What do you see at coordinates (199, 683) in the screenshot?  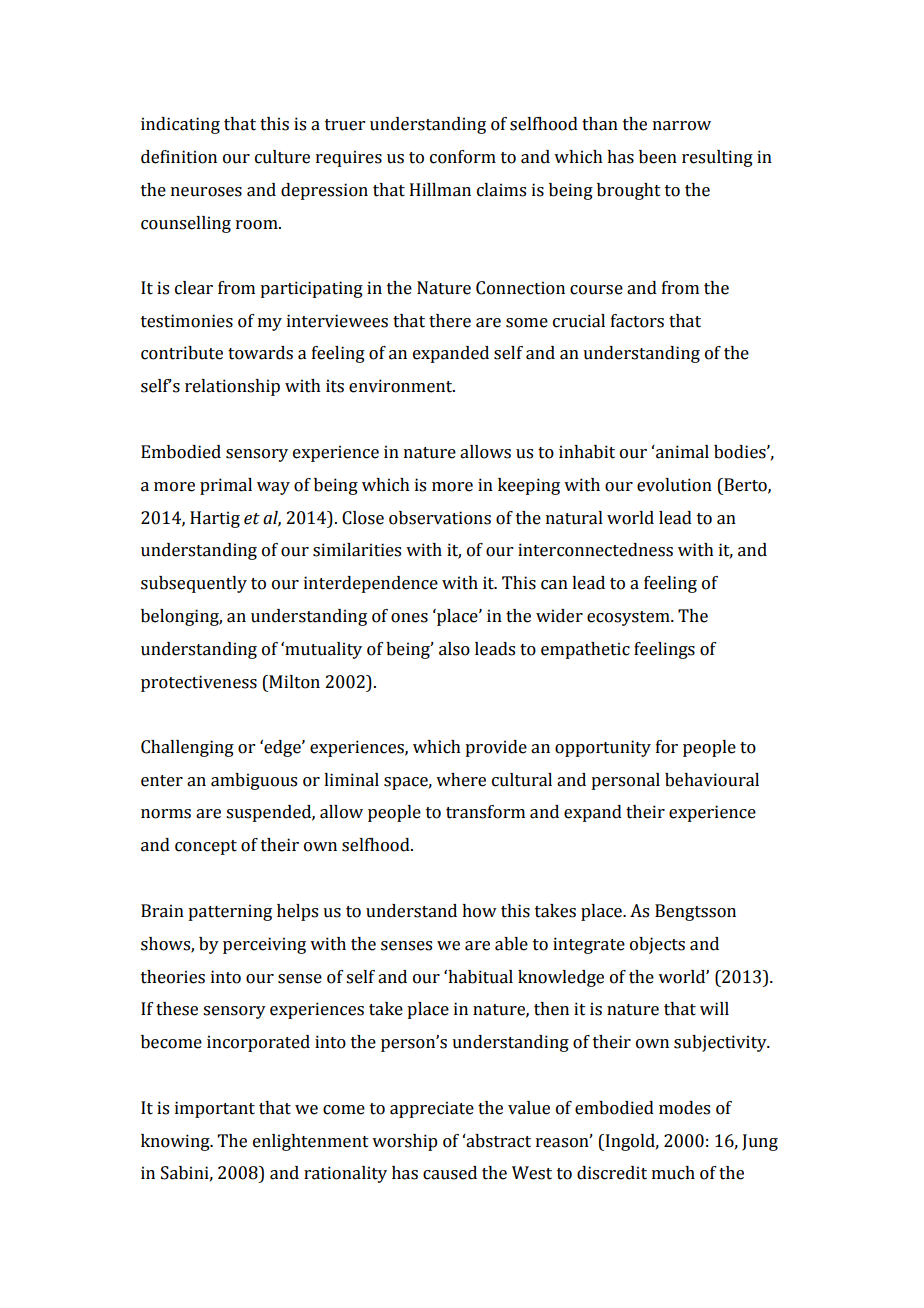 I see `protectiveness` at bounding box center [199, 683].
